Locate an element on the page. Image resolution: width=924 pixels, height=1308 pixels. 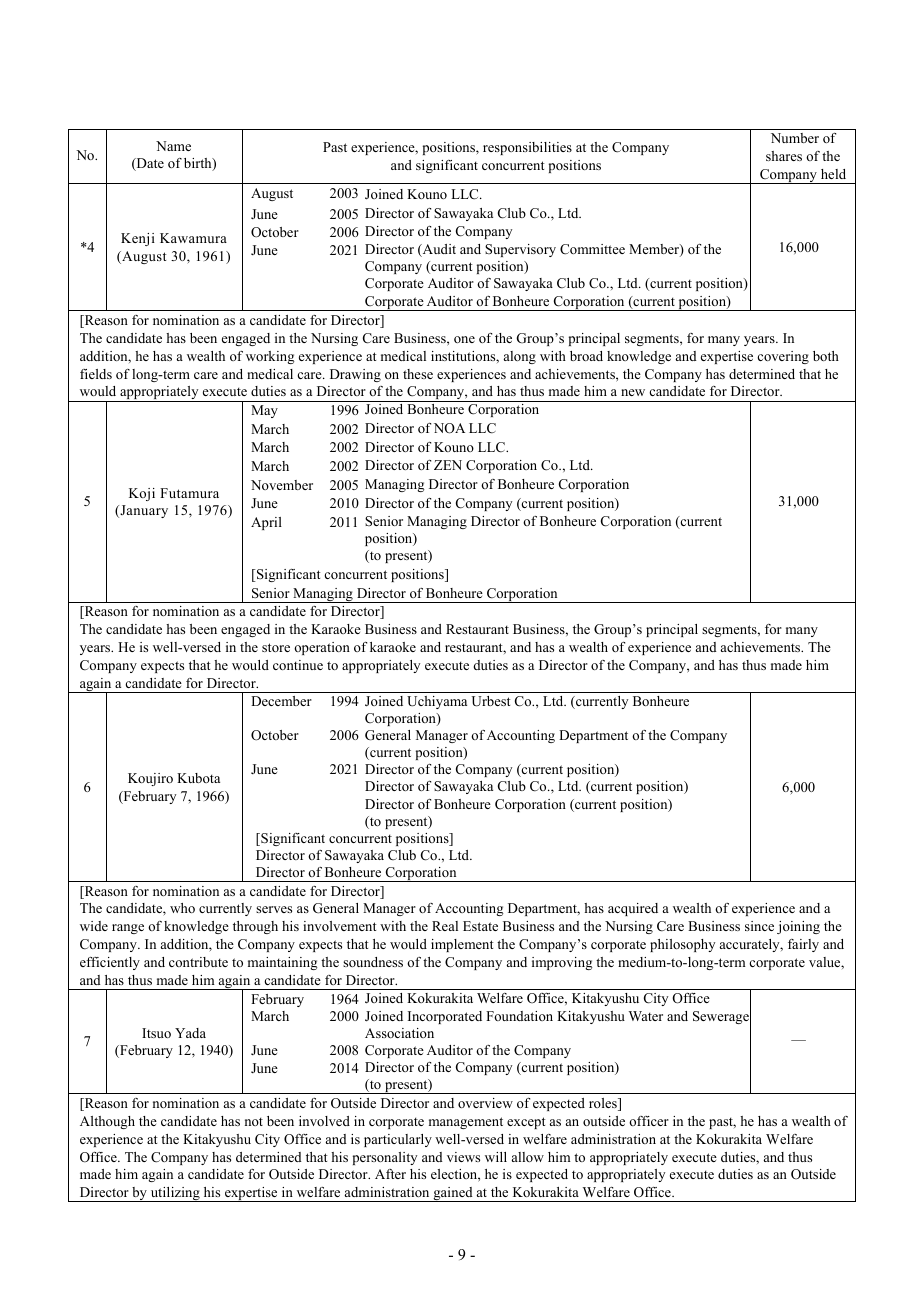
Estate is located at coordinates (480, 926).
